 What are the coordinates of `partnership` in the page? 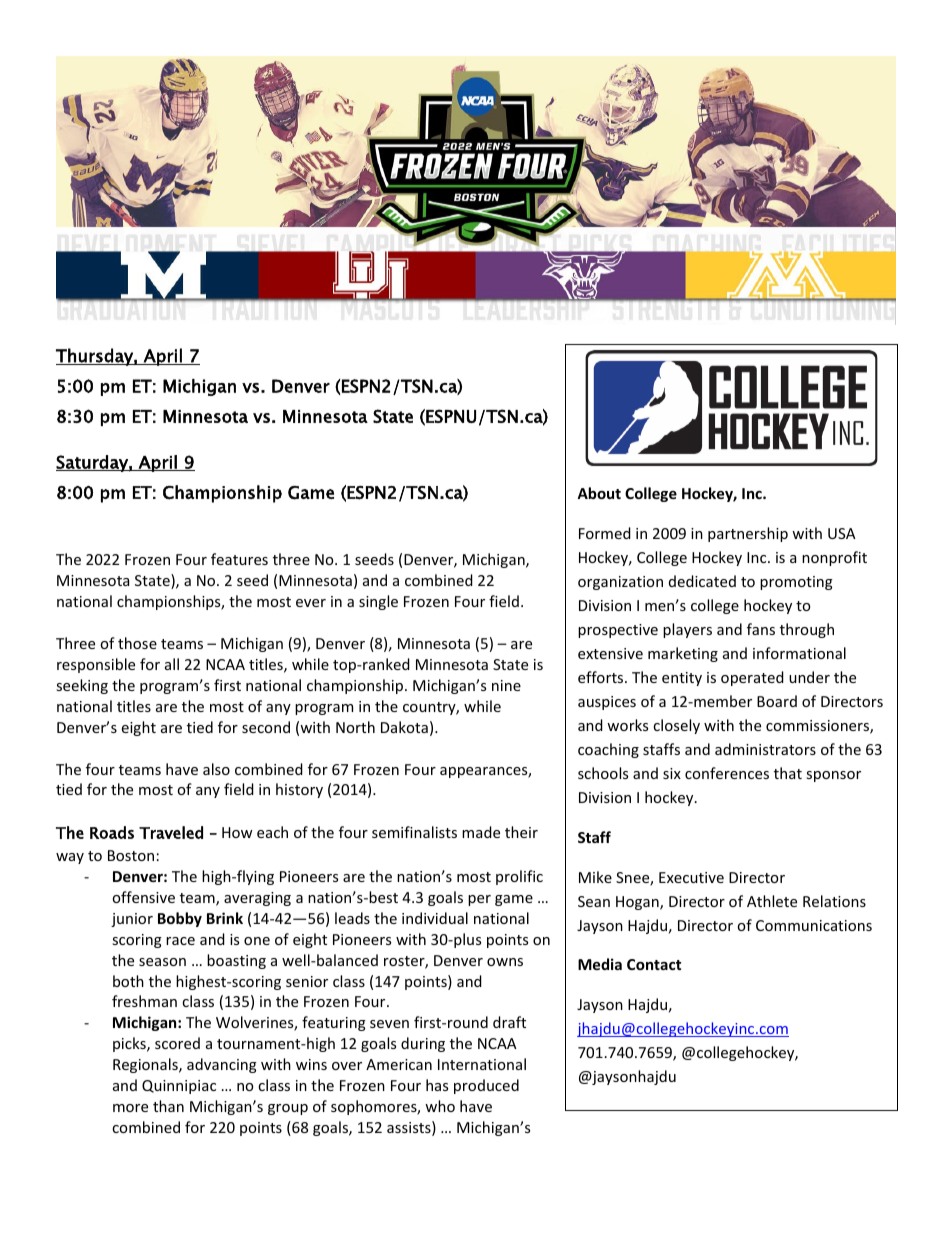 It's located at (748, 534).
